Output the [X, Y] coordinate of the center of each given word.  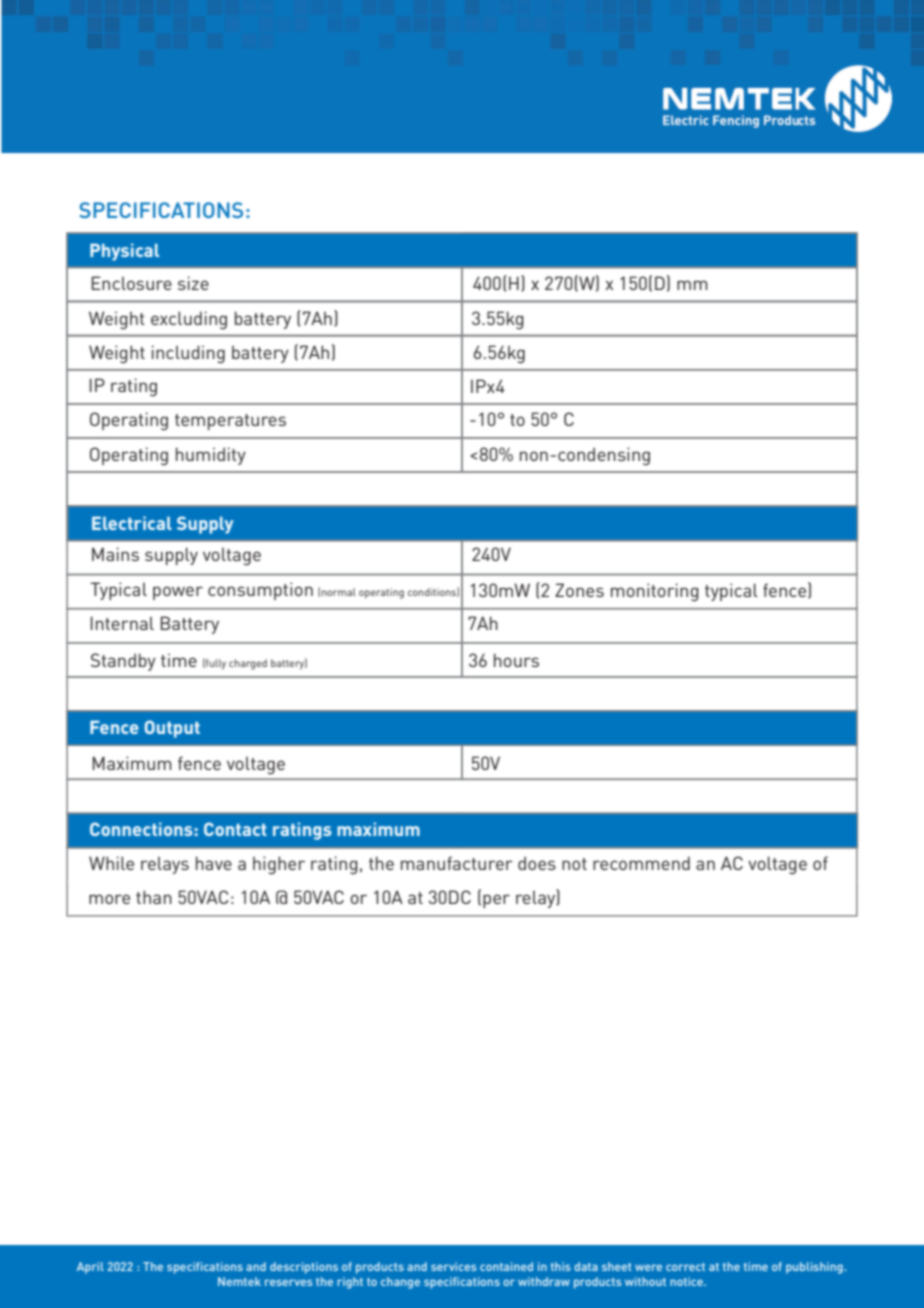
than [154, 897]
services [453, 1266]
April [90, 1268]
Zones [579, 590]
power [178, 593]
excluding [189, 320]
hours [516, 660]
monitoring [655, 592]
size [193, 283]
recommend [641, 863]
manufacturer [457, 863]
